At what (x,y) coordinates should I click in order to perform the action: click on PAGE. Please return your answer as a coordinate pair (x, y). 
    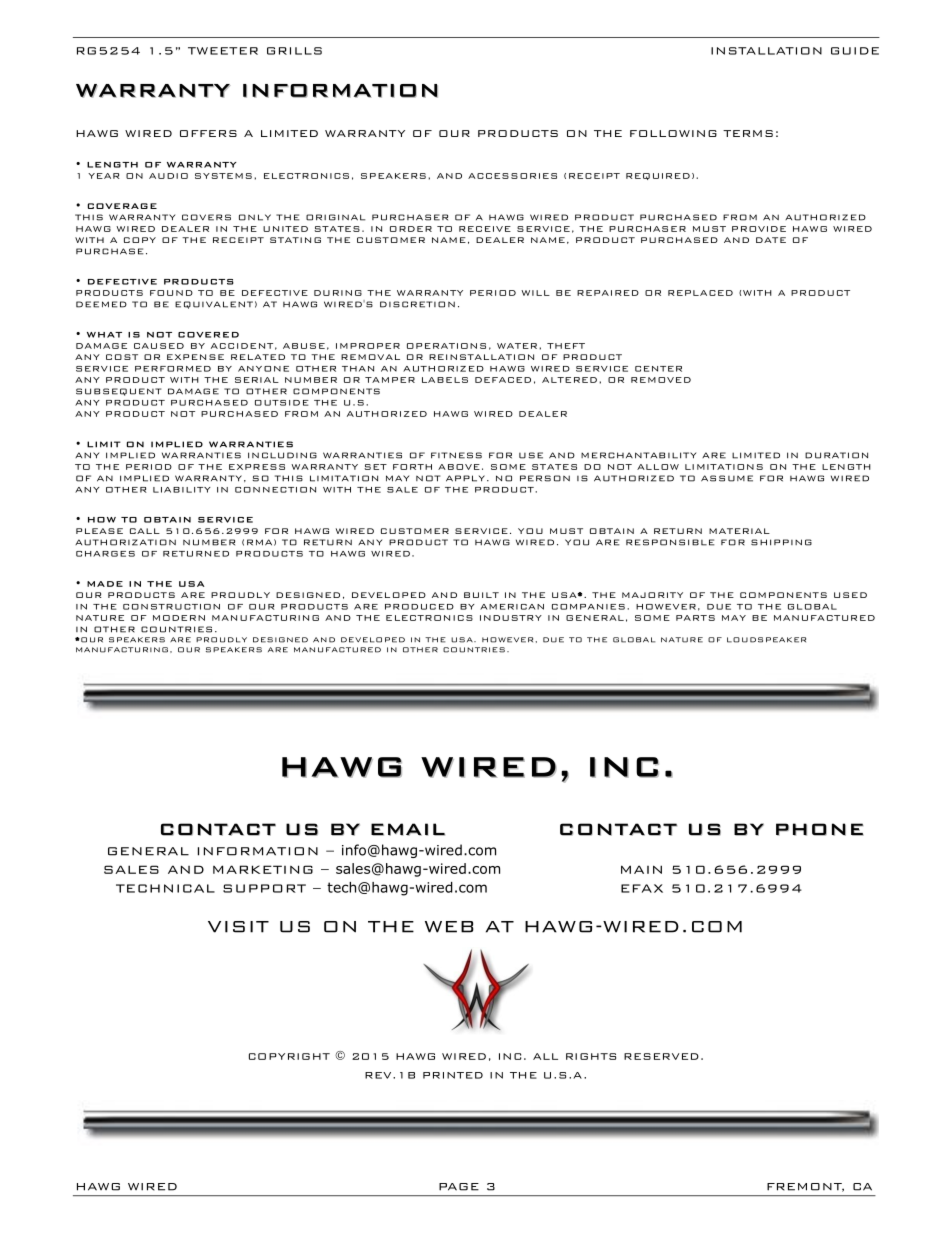
    Looking at the image, I should click on (459, 1187).
